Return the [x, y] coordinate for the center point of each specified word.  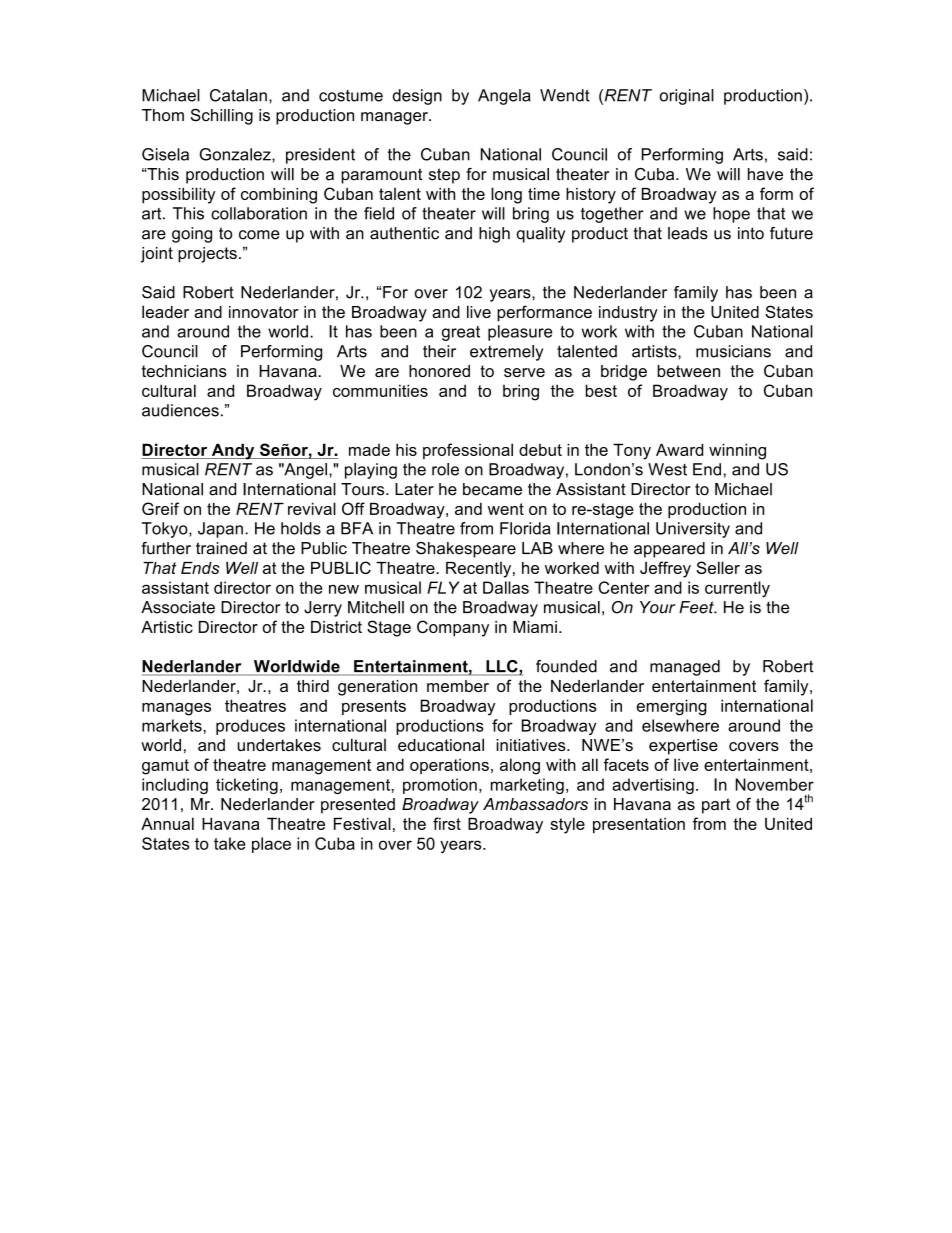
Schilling [221, 116]
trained [221, 548]
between [688, 371]
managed [685, 668]
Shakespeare [466, 550]
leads [688, 233]
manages [176, 709]
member [458, 686]
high [494, 235]
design [417, 97]
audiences [180, 410]
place [271, 845]
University [693, 530]
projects [207, 255]
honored [439, 371]
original [687, 97]
